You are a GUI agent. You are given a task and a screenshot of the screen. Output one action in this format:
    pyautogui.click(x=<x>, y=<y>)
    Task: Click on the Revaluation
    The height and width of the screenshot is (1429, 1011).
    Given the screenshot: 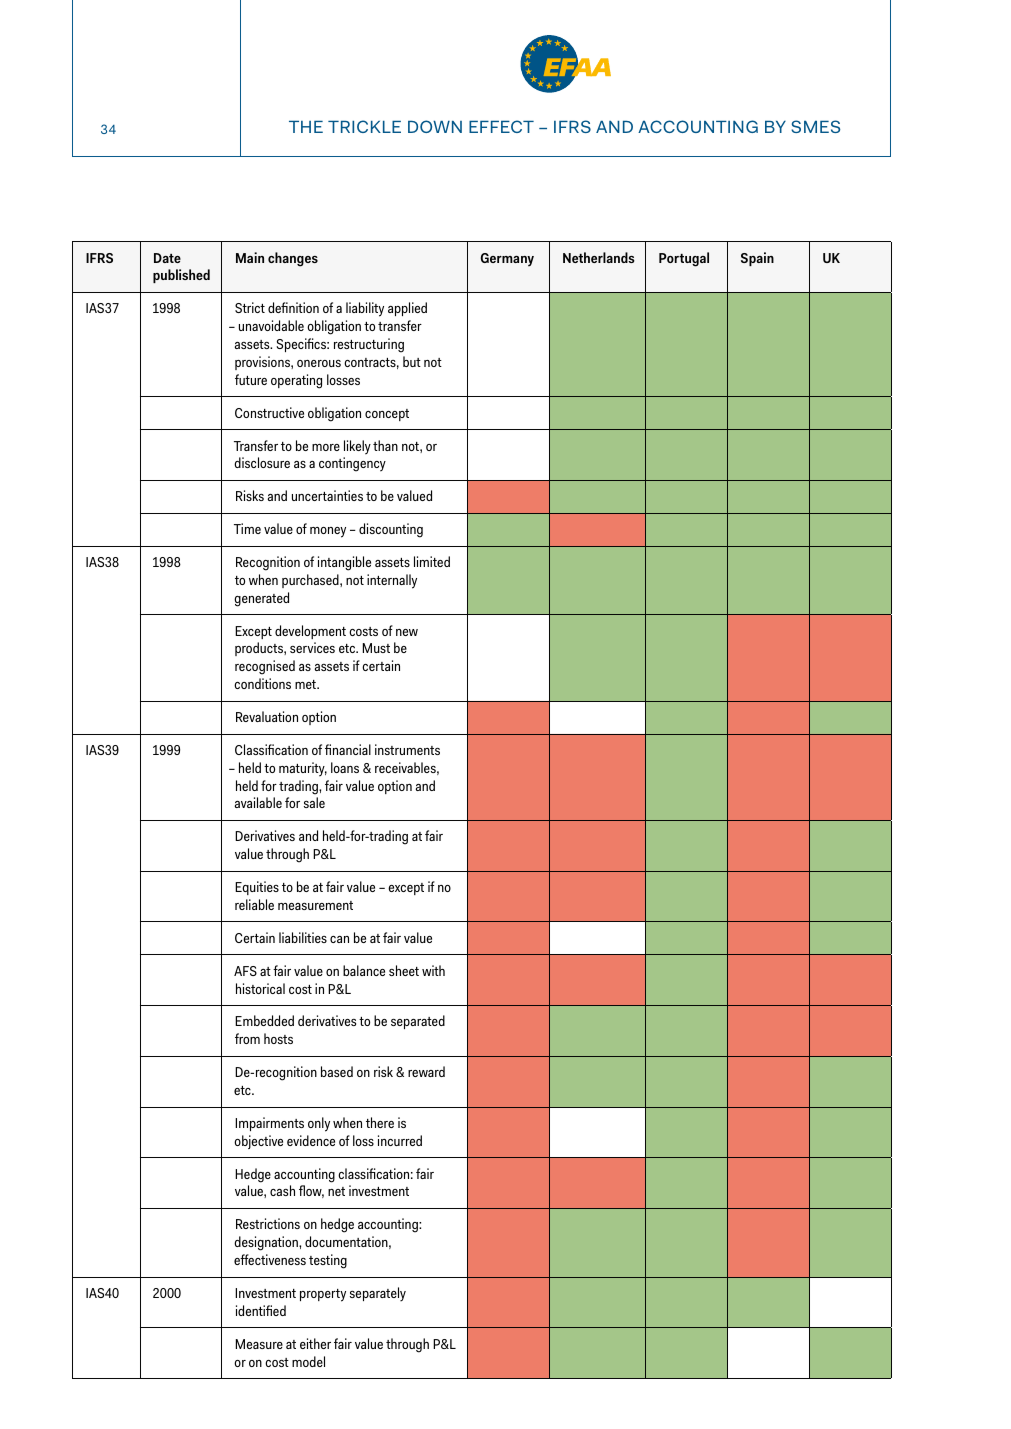 What is the action you would take?
    pyautogui.click(x=267, y=716)
